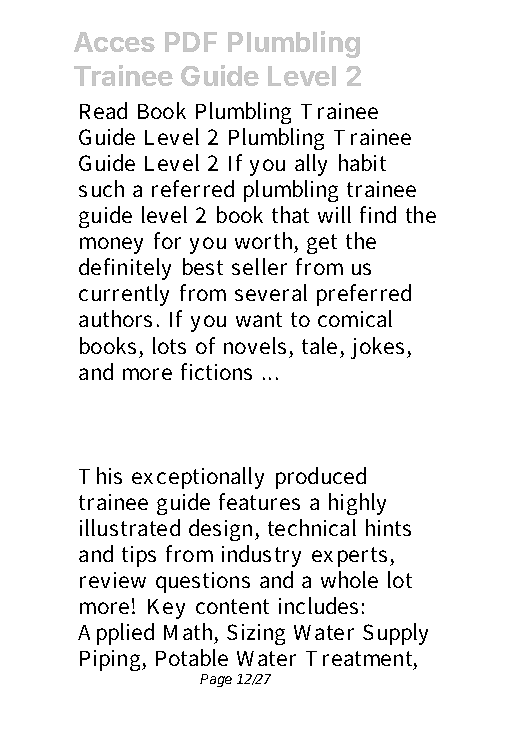  What do you see at coordinates (256, 634) in the image?
I see `Sizing` at bounding box center [256, 634].
